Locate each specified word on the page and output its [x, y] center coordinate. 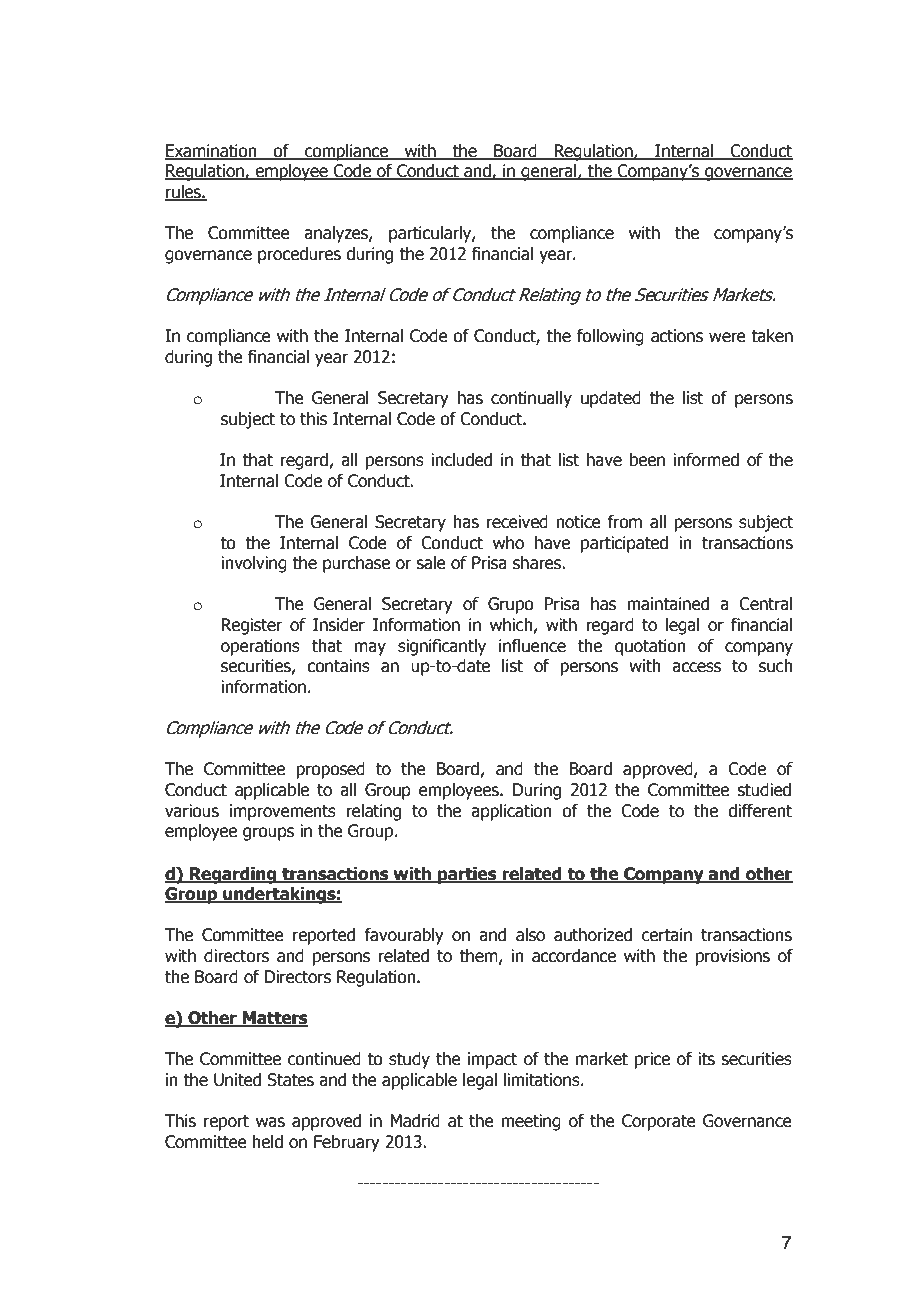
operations [260, 647]
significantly [442, 647]
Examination [212, 151]
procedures [299, 255]
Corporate [659, 1122]
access [696, 667]
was [270, 1122]
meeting [531, 1122]
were [727, 337]
